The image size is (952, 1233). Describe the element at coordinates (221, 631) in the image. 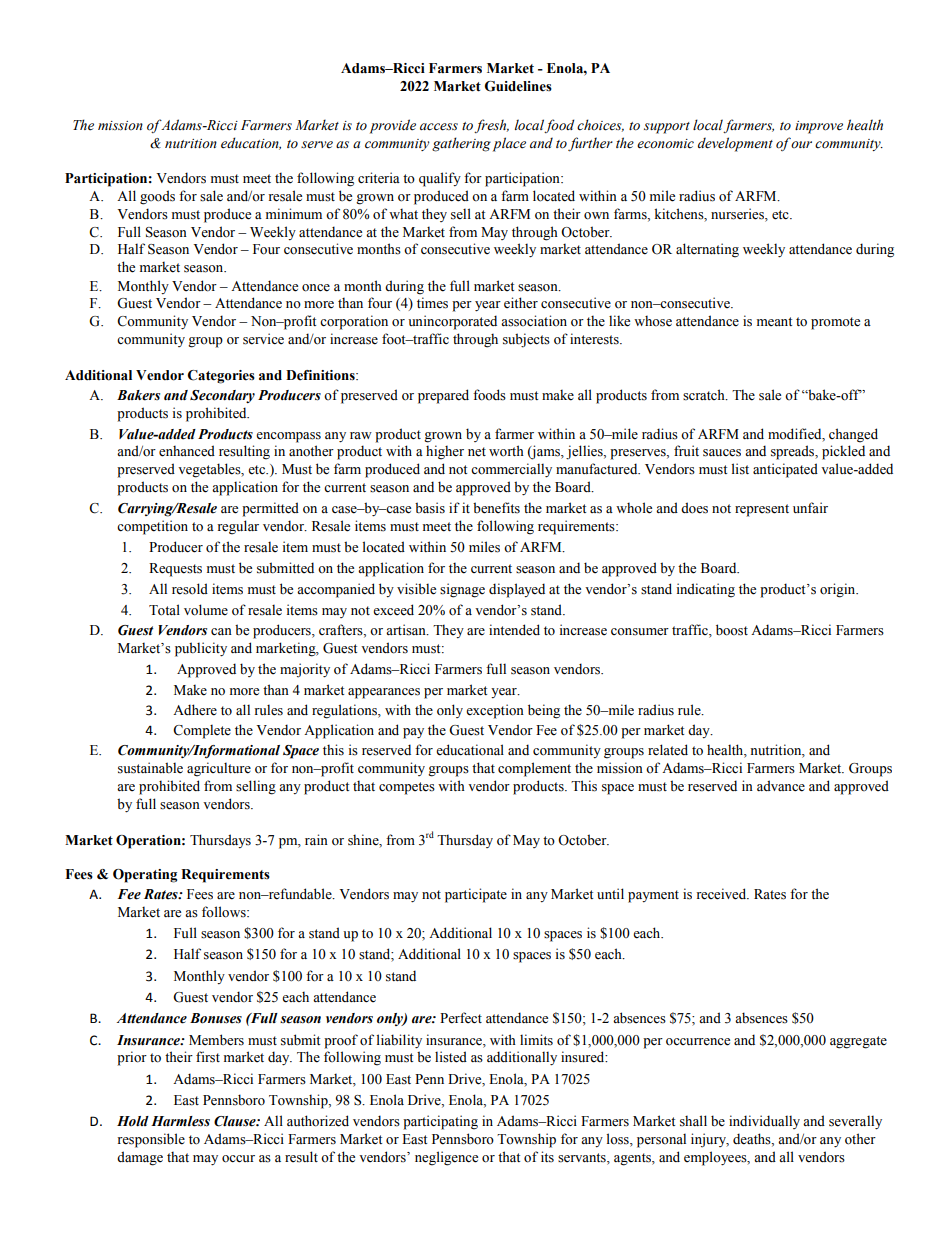

I see `can` at that location.
